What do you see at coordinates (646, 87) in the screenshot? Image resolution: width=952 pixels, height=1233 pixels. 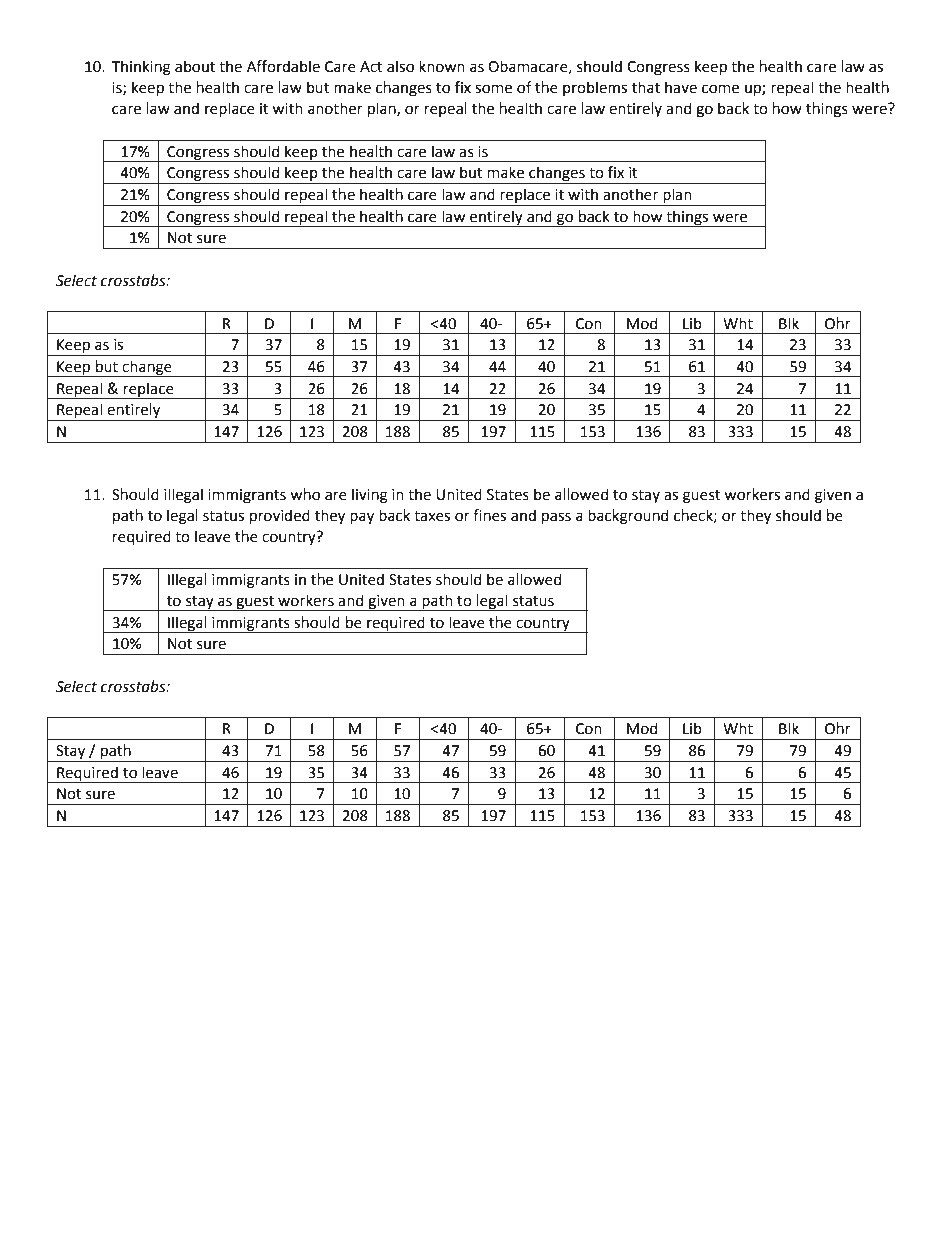 I see `that` at bounding box center [646, 87].
